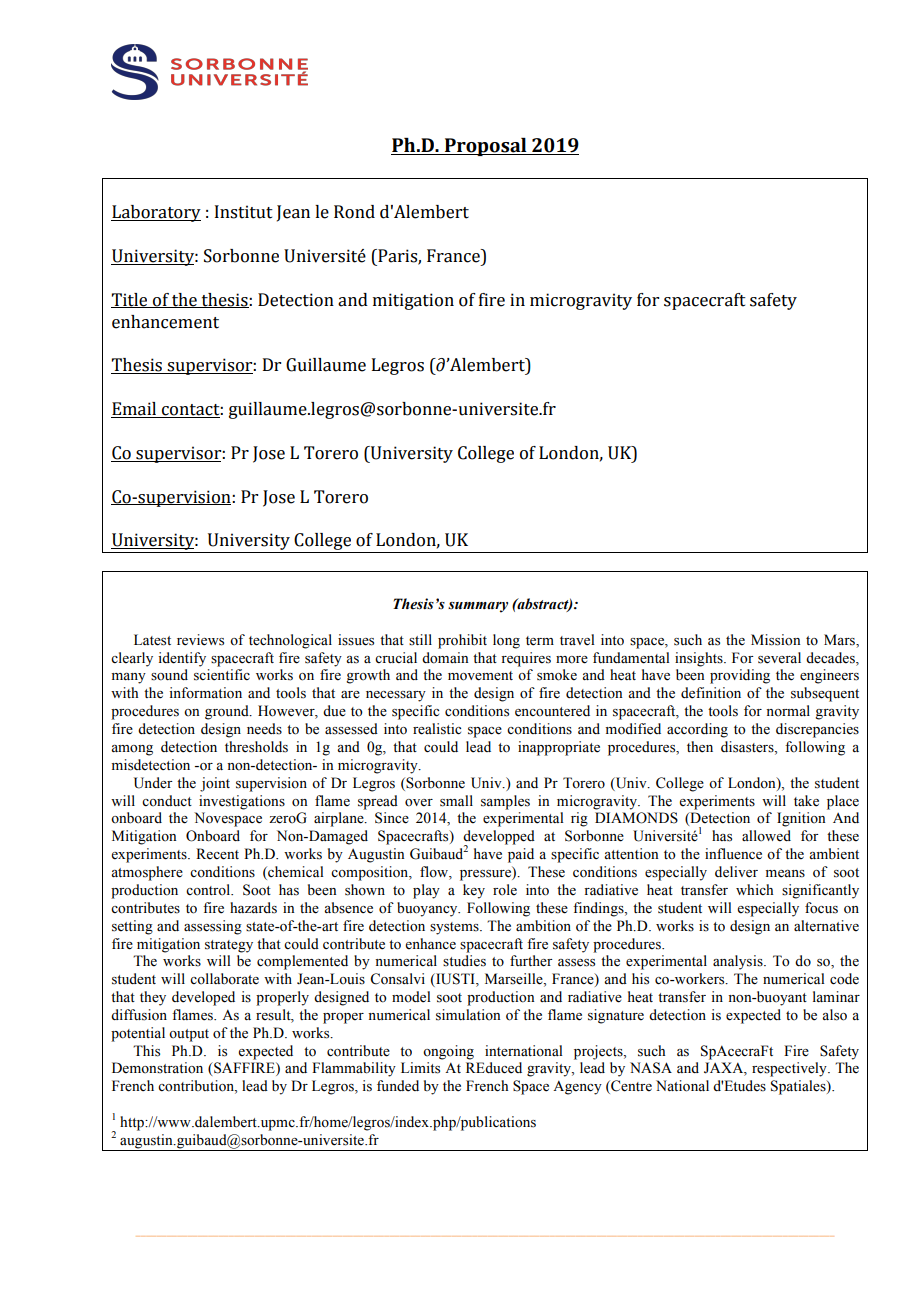  Describe the element at coordinates (775, 640) in the screenshot. I see `Mission` at that location.
